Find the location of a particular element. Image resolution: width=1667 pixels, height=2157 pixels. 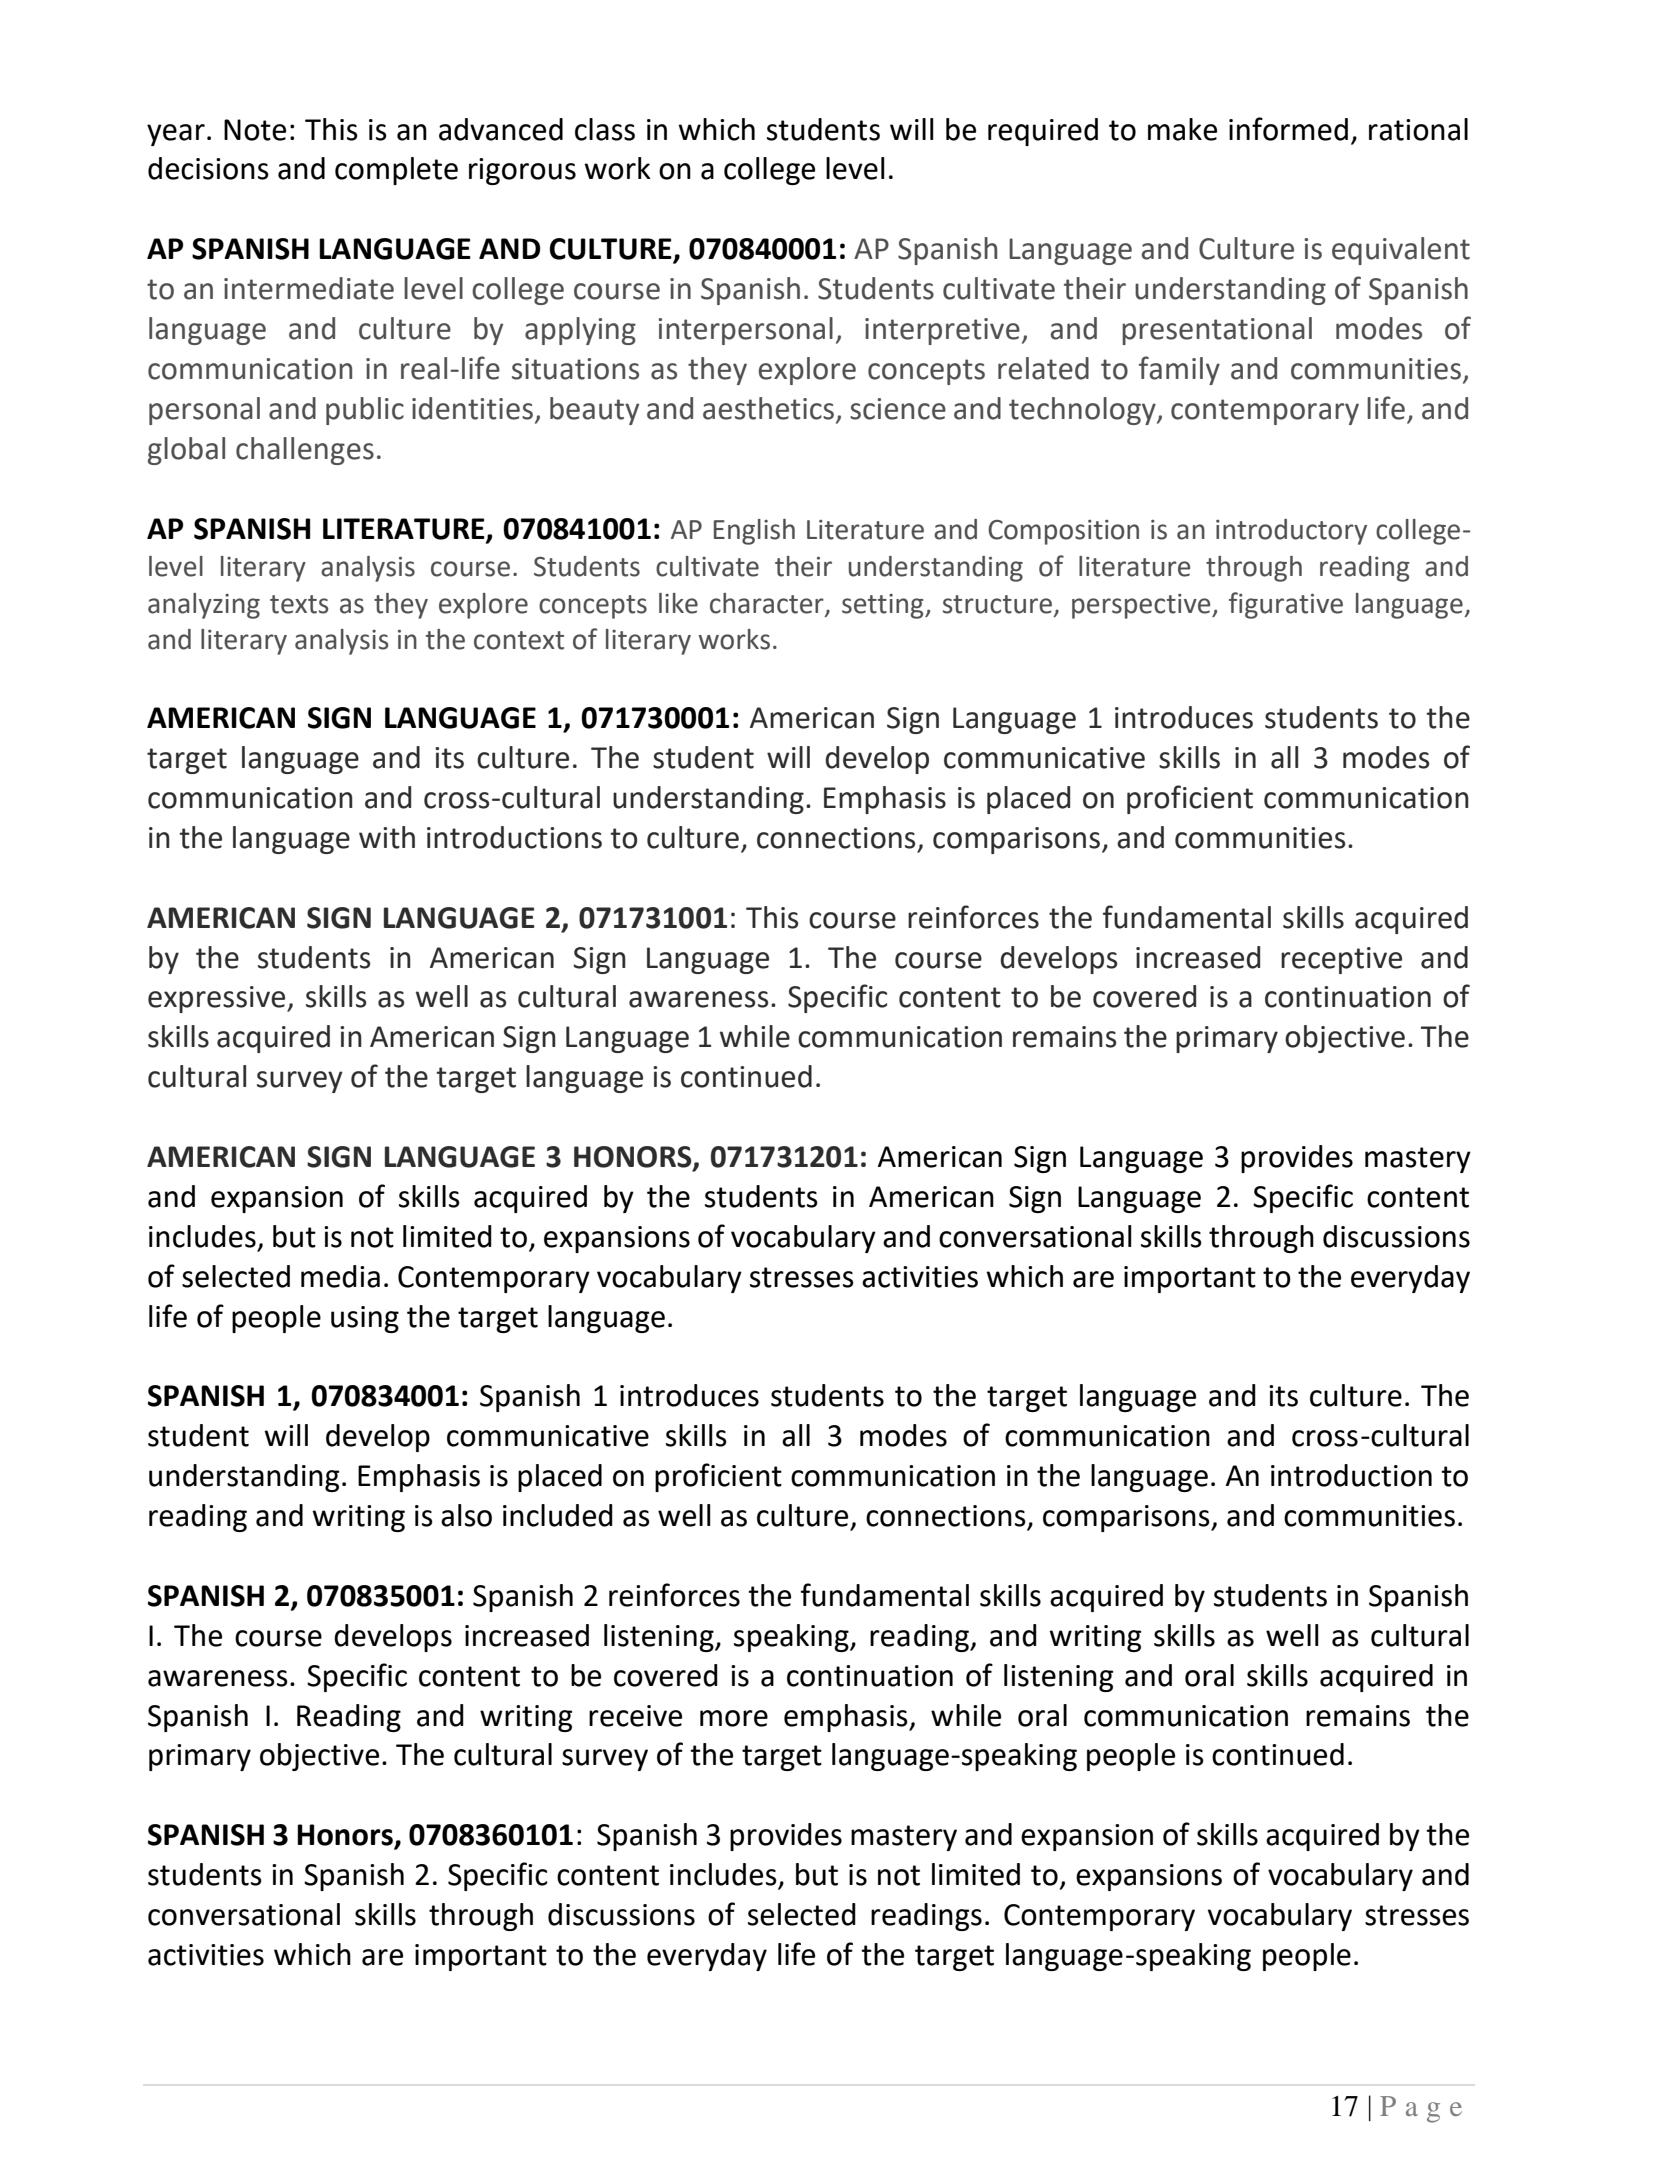

character is located at coordinates (768, 604).
